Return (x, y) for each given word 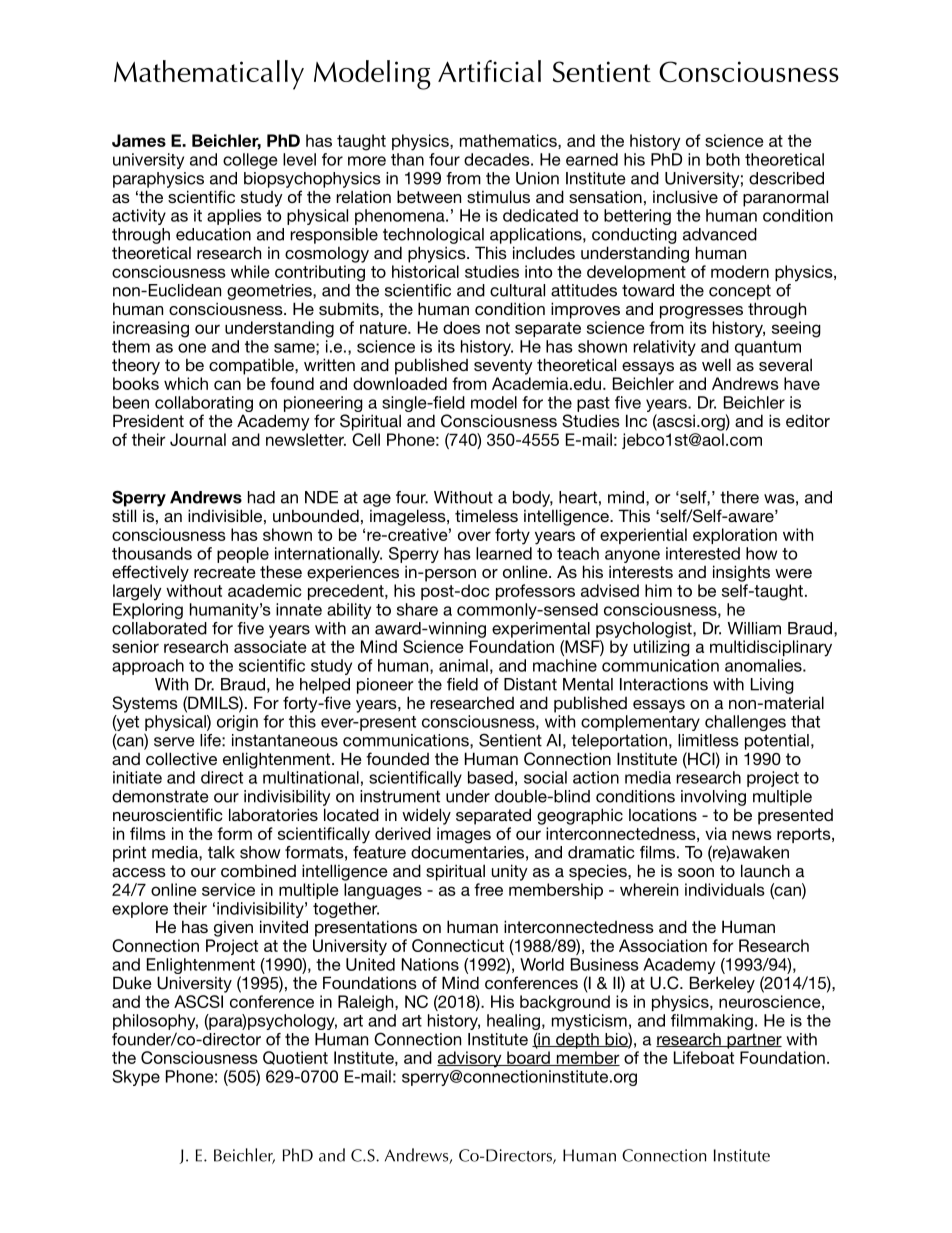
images (464, 835)
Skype (136, 1078)
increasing (151, 329)
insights (741, 573)
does (461, 327)
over (474, 536)
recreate (225, 572)
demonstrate (160, 796)
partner (753, 1041)
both (723, 159)
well (716, 364)
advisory (470, 1059)
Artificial (489, 71)
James (139, 140)
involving (713, 798)
